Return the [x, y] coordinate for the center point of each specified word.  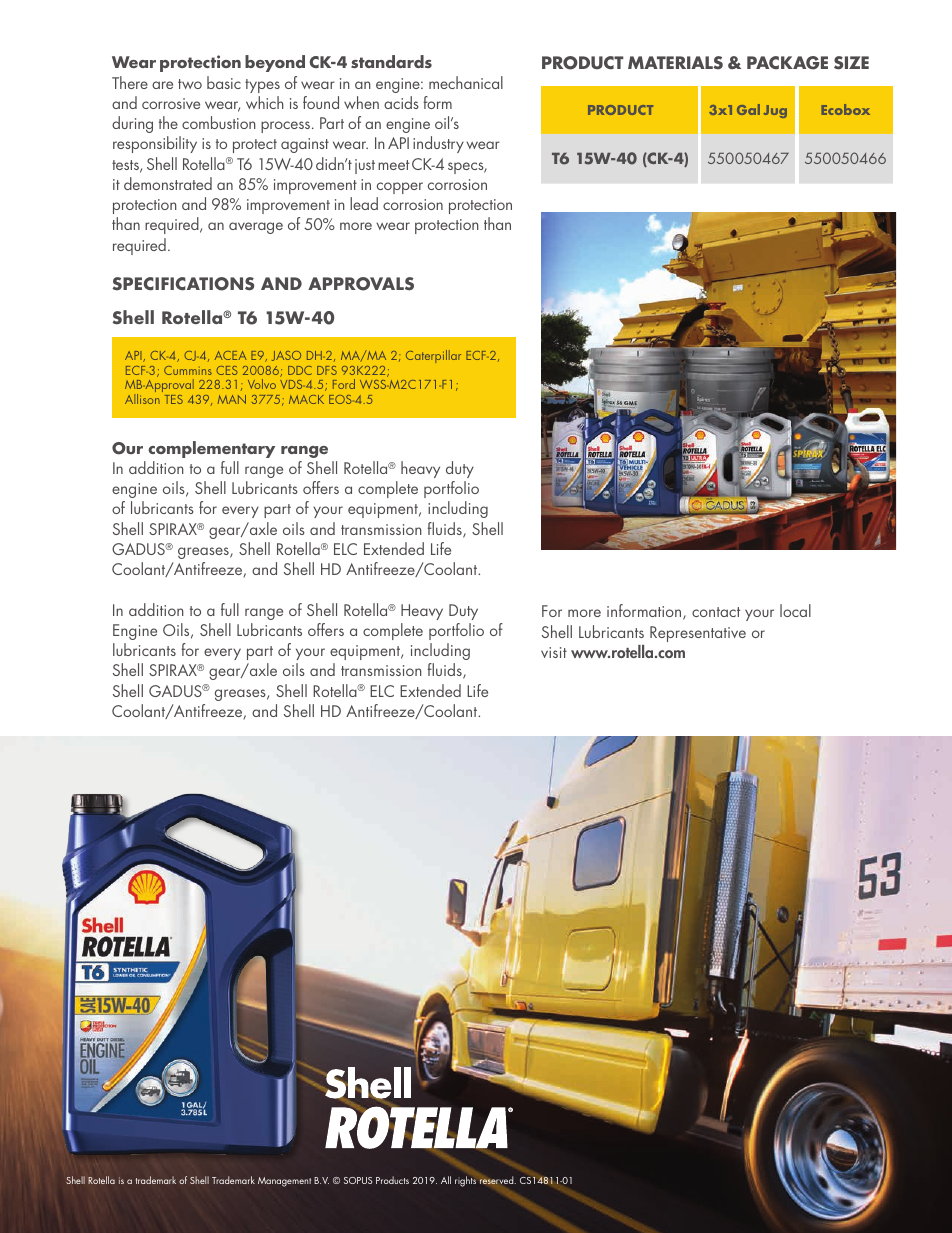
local [795, 610]
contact [716, 612]
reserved [498, 1180]
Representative [698, 634]
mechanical [466, 82]
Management [284, 1182]
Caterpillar [433, 356]
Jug [775, 111]
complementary [211, 449]
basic [224, 82]
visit [554, 652]
